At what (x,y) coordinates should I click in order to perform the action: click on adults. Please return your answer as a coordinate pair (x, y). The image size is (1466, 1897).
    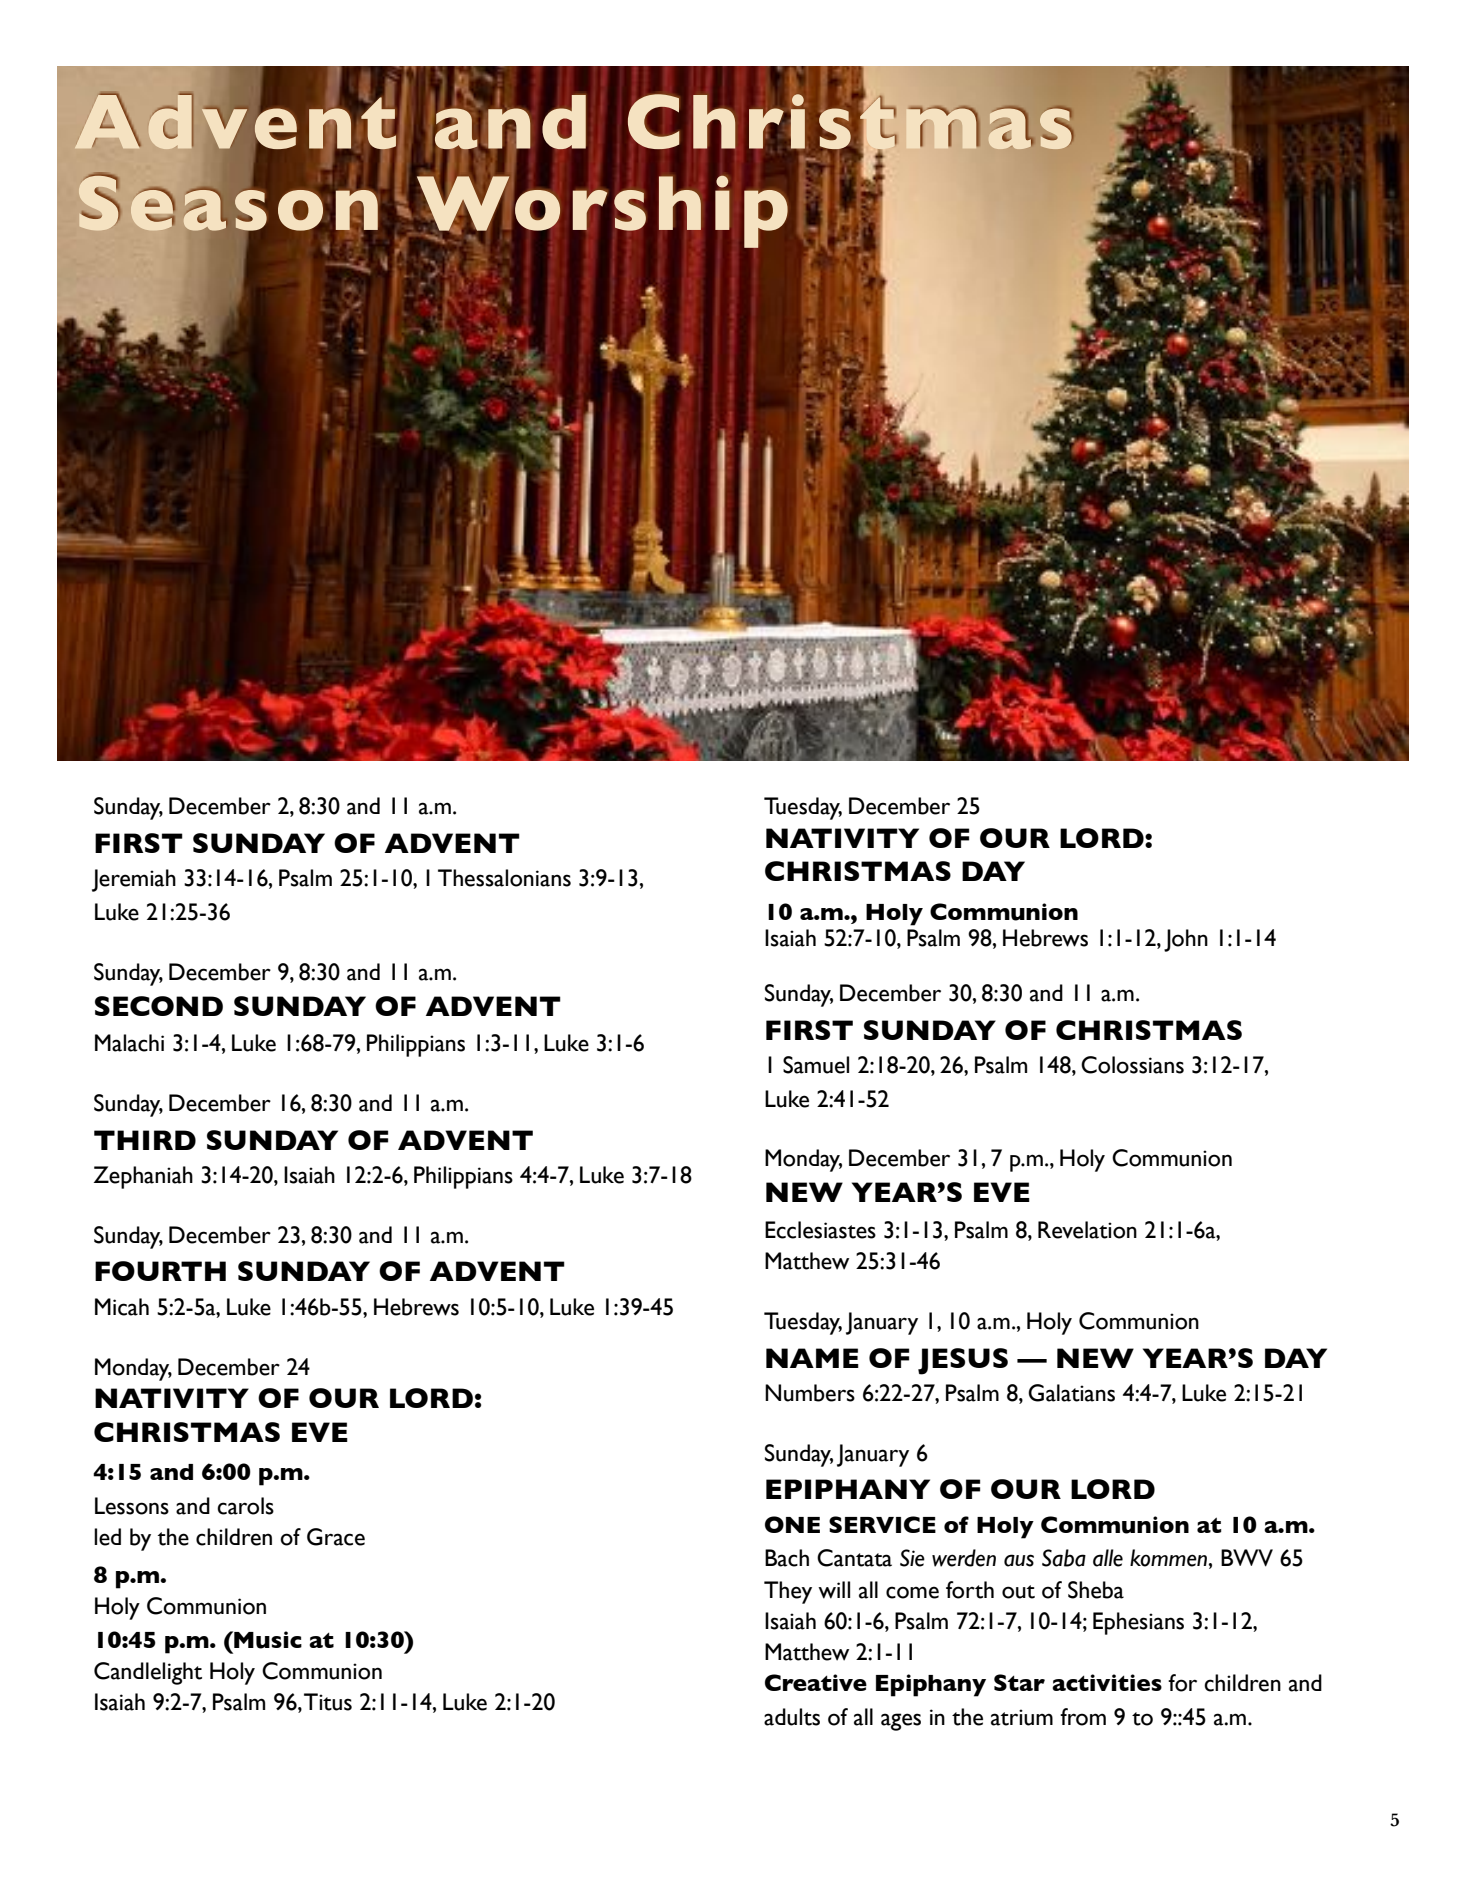
    Looking at the image, I should click on (792, 1717).
